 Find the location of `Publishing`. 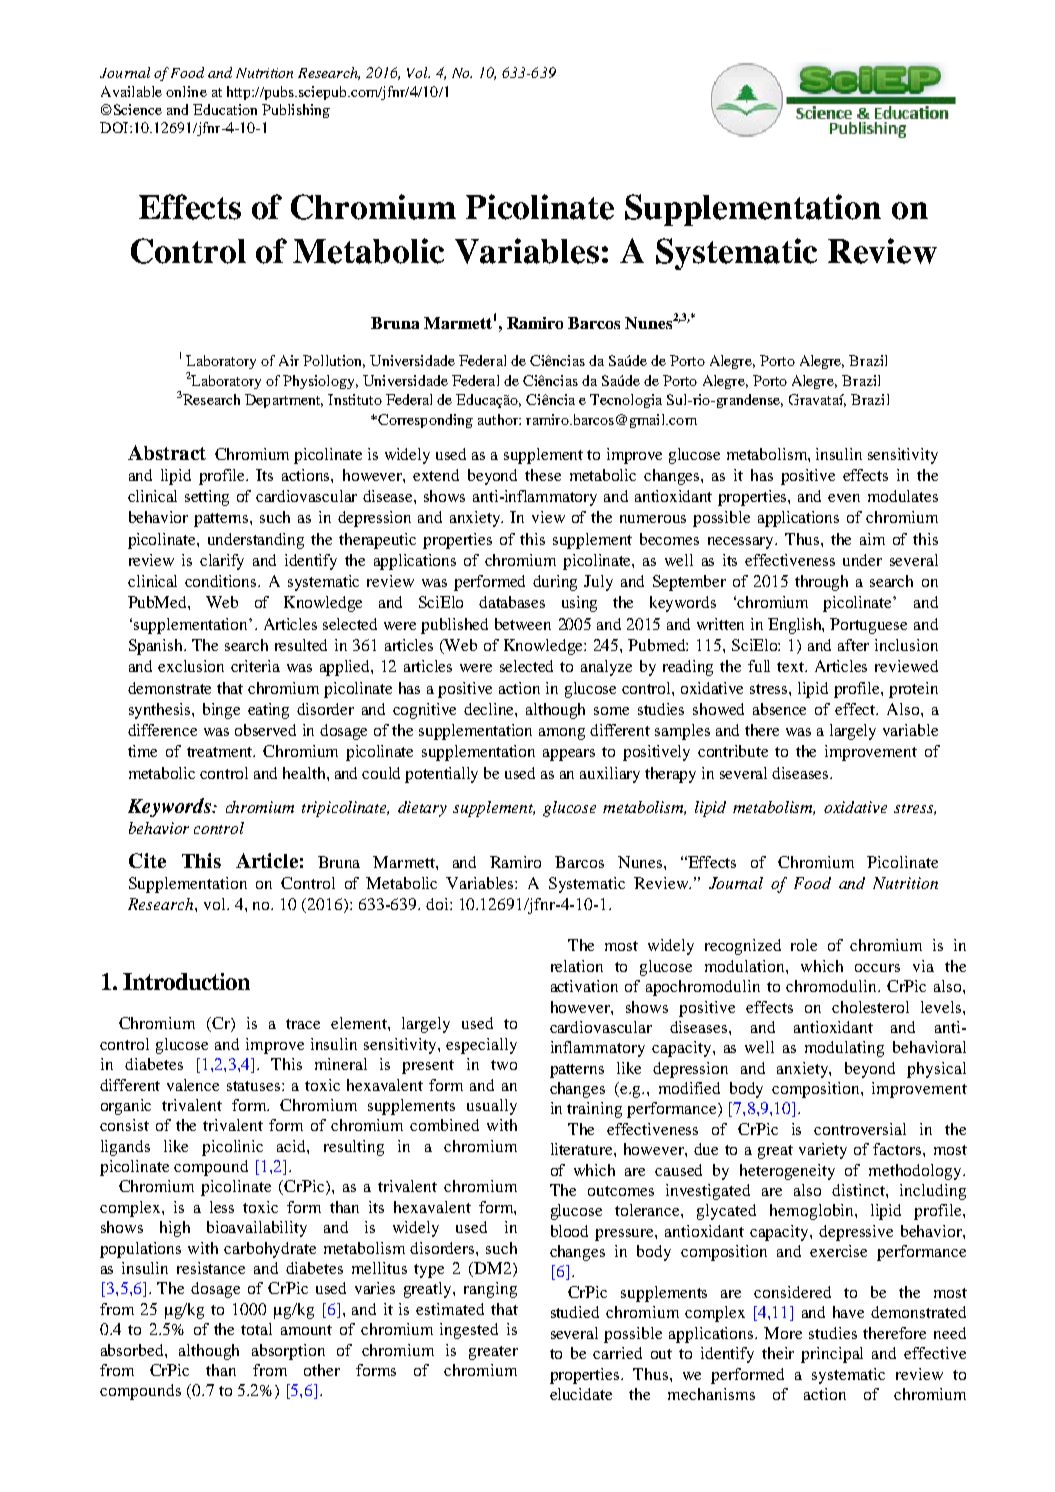

Publishing is located at coordinates (296, 111).
